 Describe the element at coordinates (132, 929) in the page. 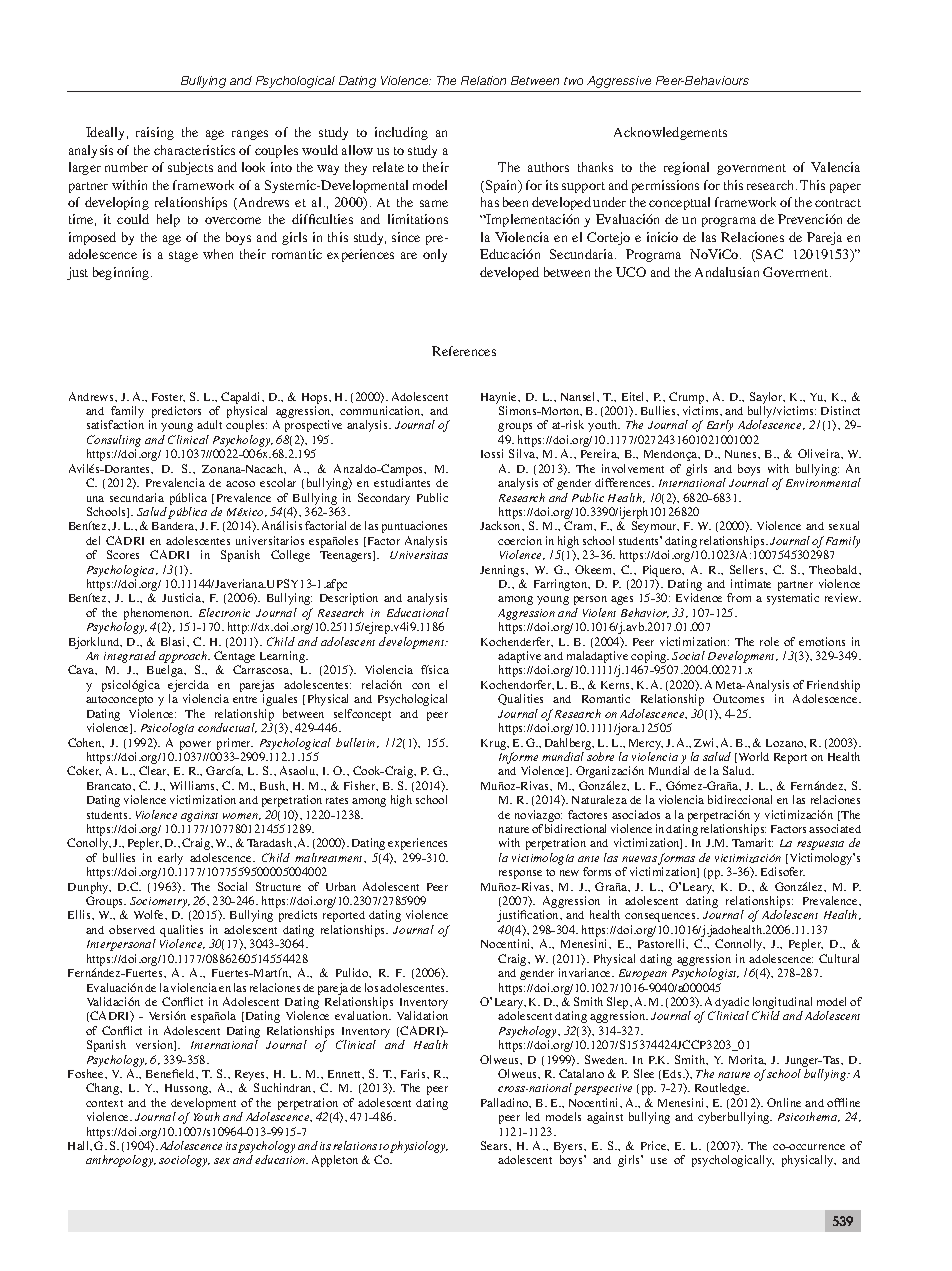

I see `observed` at that location.
